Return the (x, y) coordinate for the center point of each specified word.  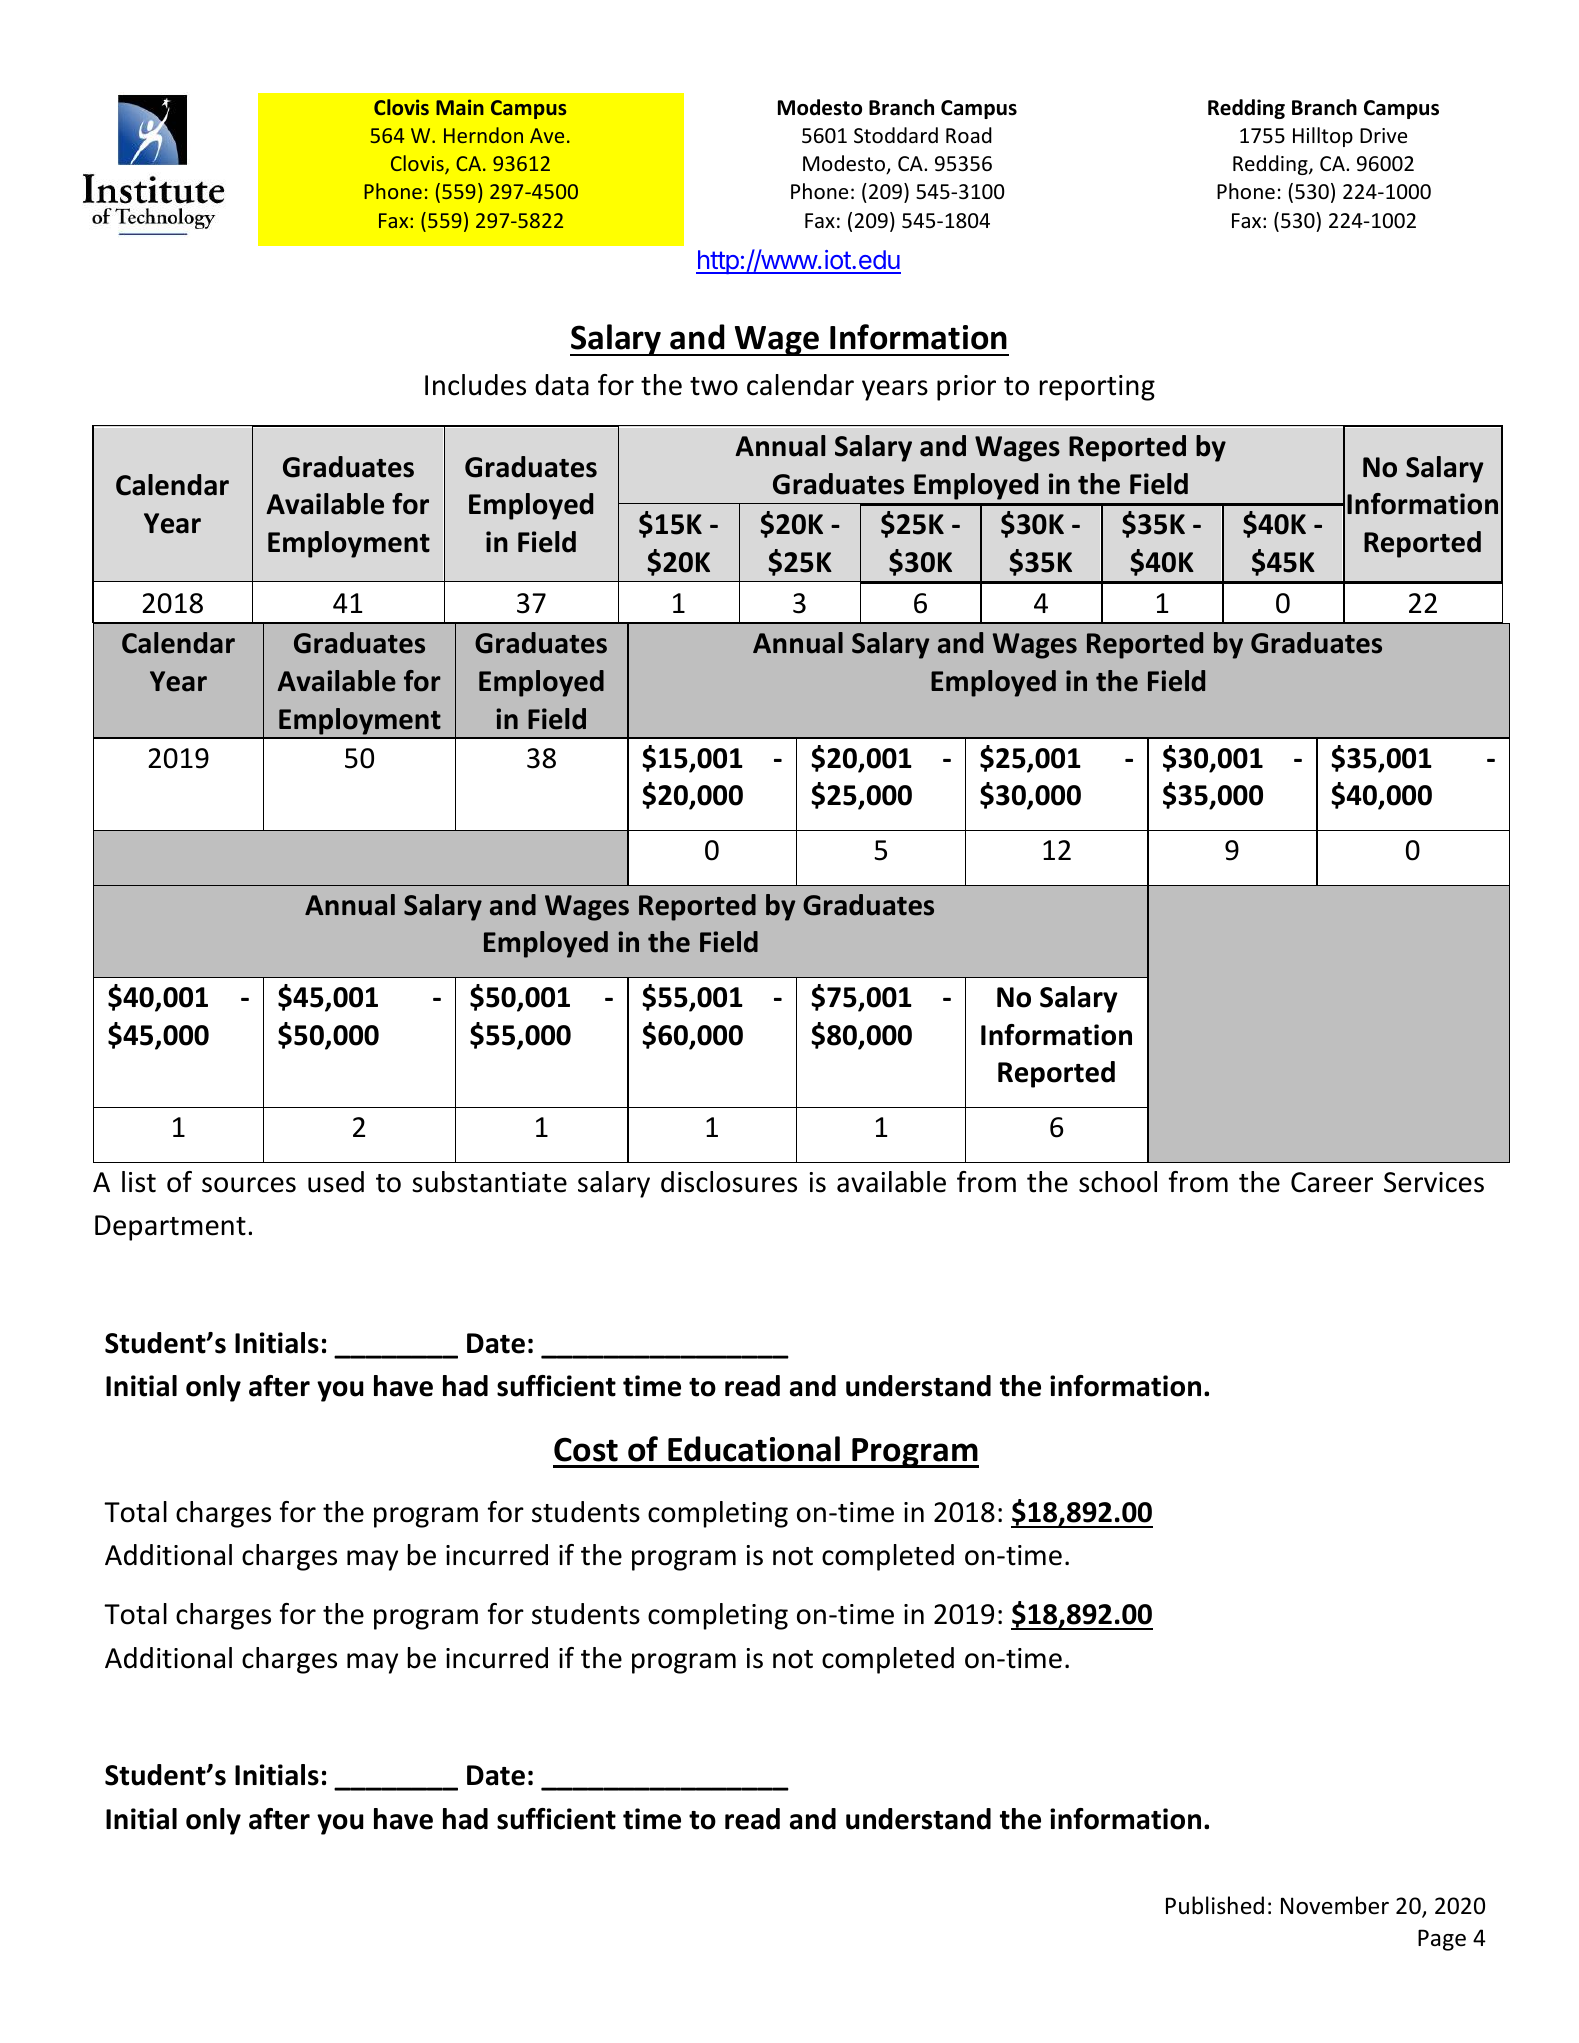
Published (1215, 1905)
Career (1332, 1182)
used (336, 1182)
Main (460, 107)
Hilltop (1323, 137)
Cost (586, 1449)
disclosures (729, 1182)
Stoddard (896, 135)
